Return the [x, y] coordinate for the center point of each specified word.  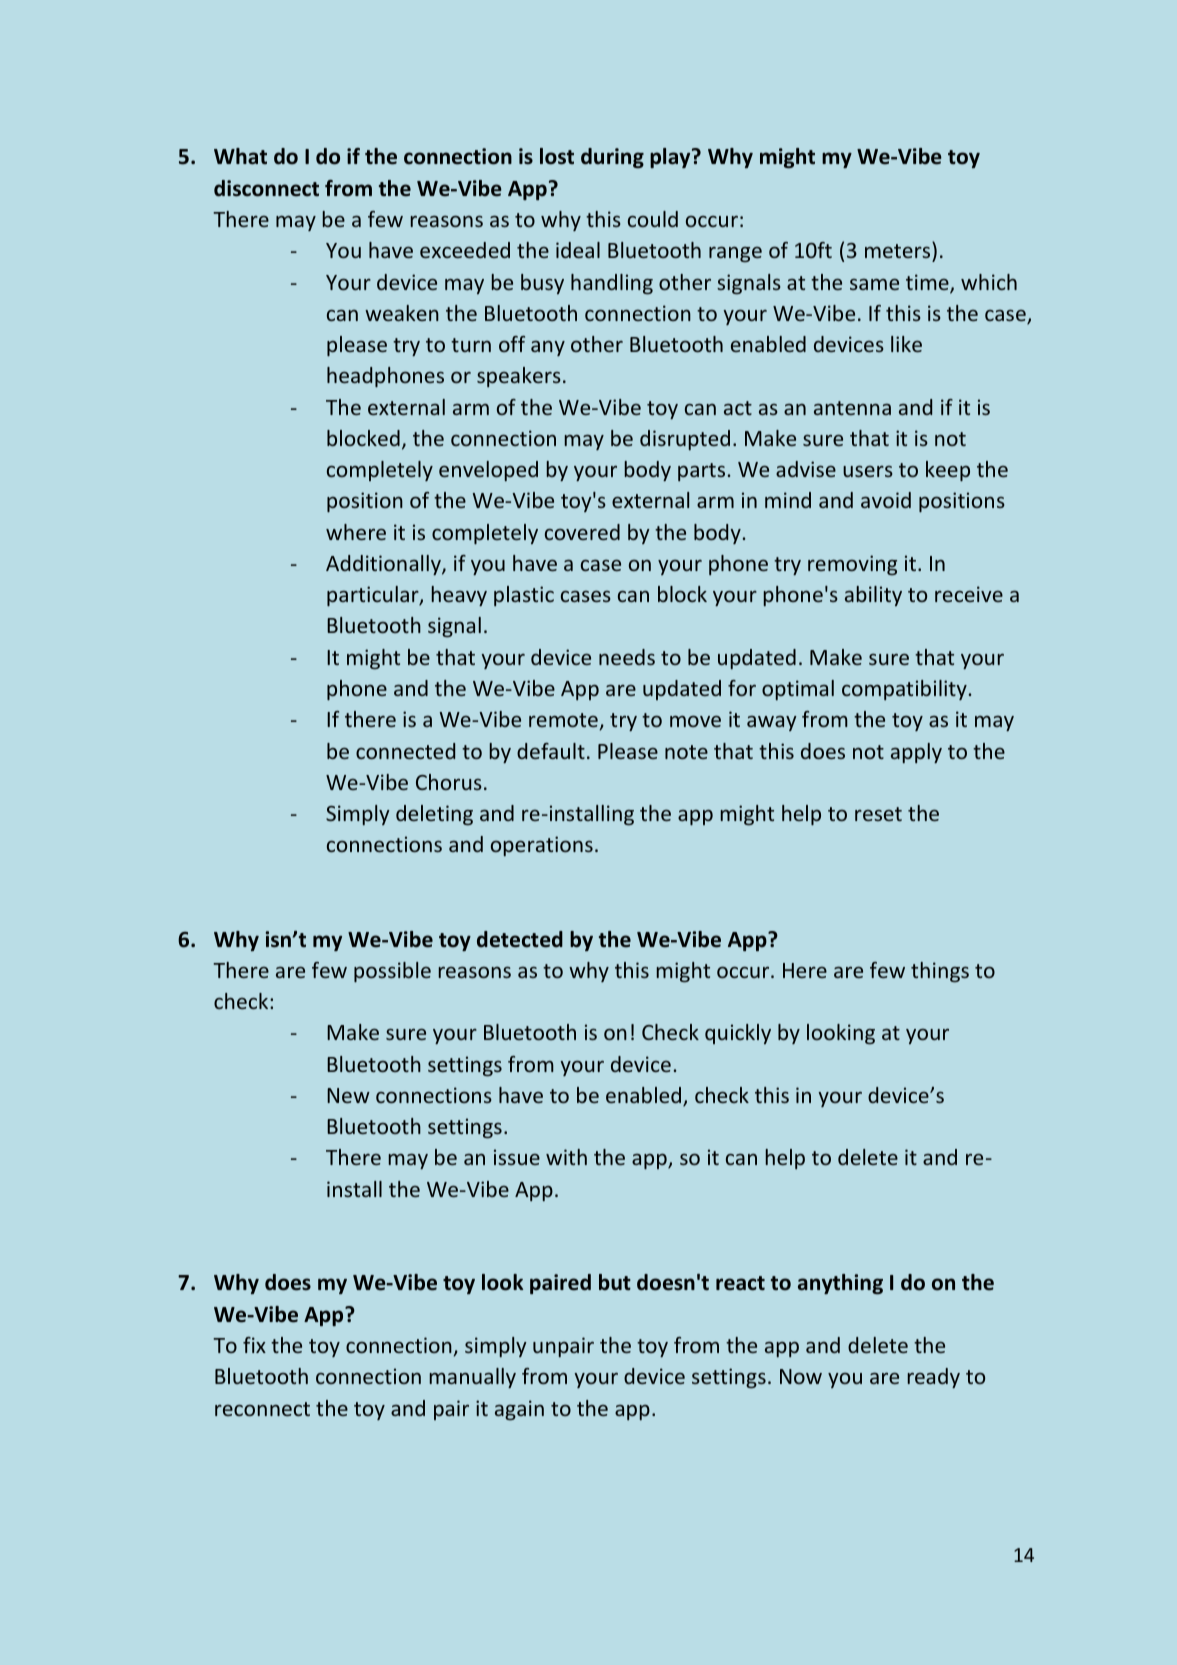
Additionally [384, 565]
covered [582, 532]
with [566, 1157]
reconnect [262, 1409]
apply [916, 753]
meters [899, 250]
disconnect [266, 188]
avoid [886, 500]
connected [405, 751]
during [612, 158]
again [519, 1410]
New [348, 1095]
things [940, 972]
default [551, 751]
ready [934, 1378]
